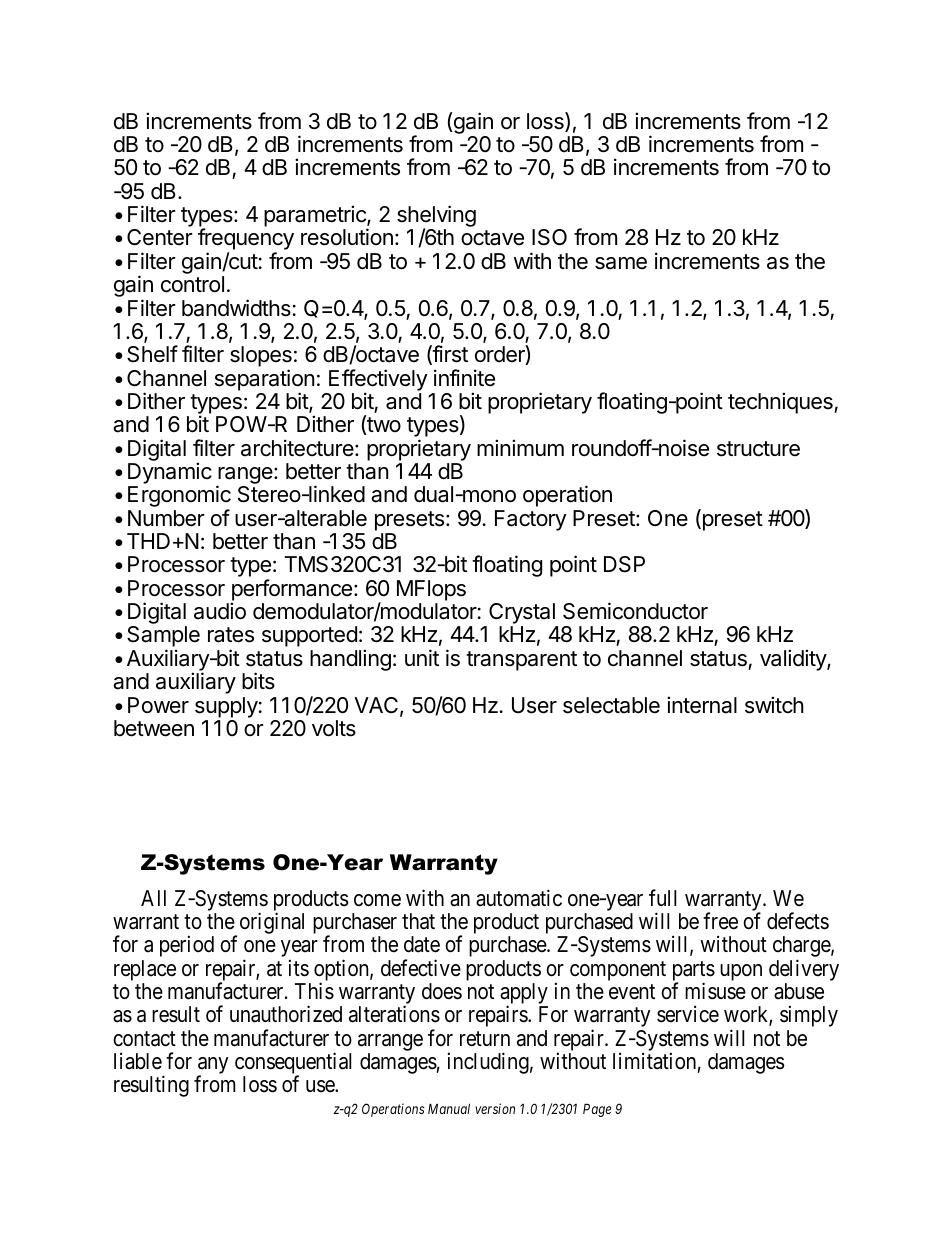  Describe the element at coordinates (758, 449) in the screenshot. I see `structure` at that location.
